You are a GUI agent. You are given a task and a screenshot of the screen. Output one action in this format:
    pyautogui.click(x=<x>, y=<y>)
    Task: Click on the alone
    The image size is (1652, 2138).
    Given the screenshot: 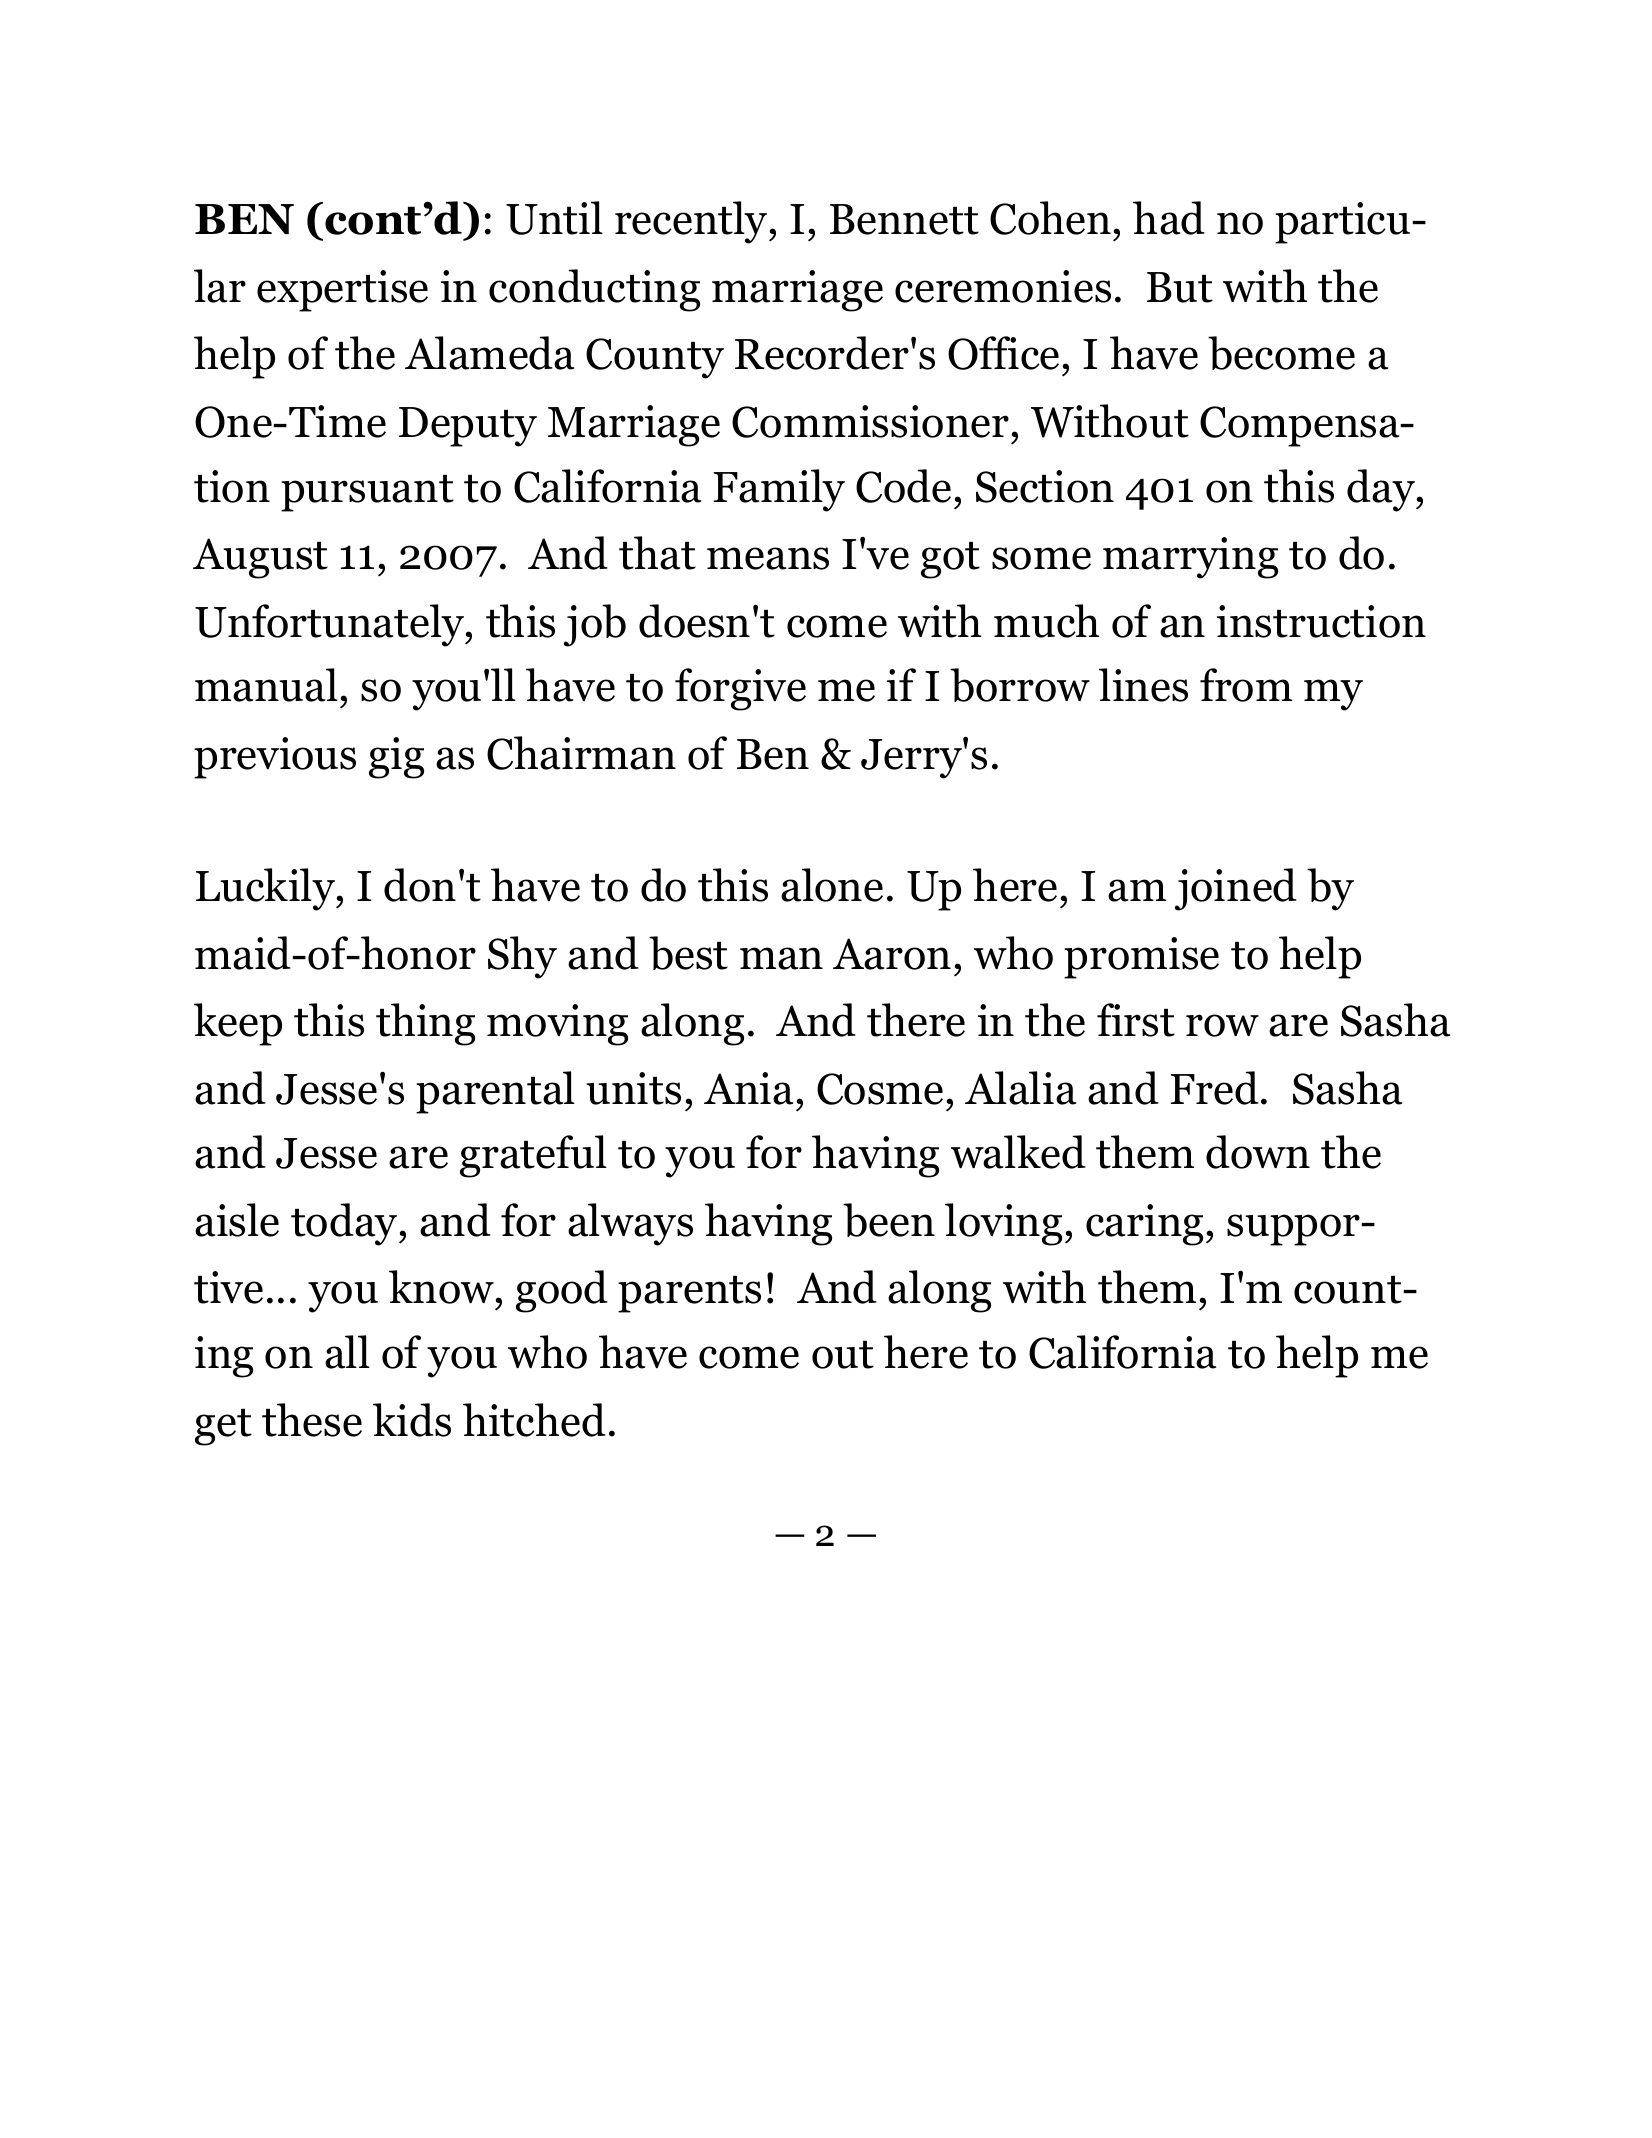 What is the action you would take?
    pyautogui.click(x=832, y=885)
